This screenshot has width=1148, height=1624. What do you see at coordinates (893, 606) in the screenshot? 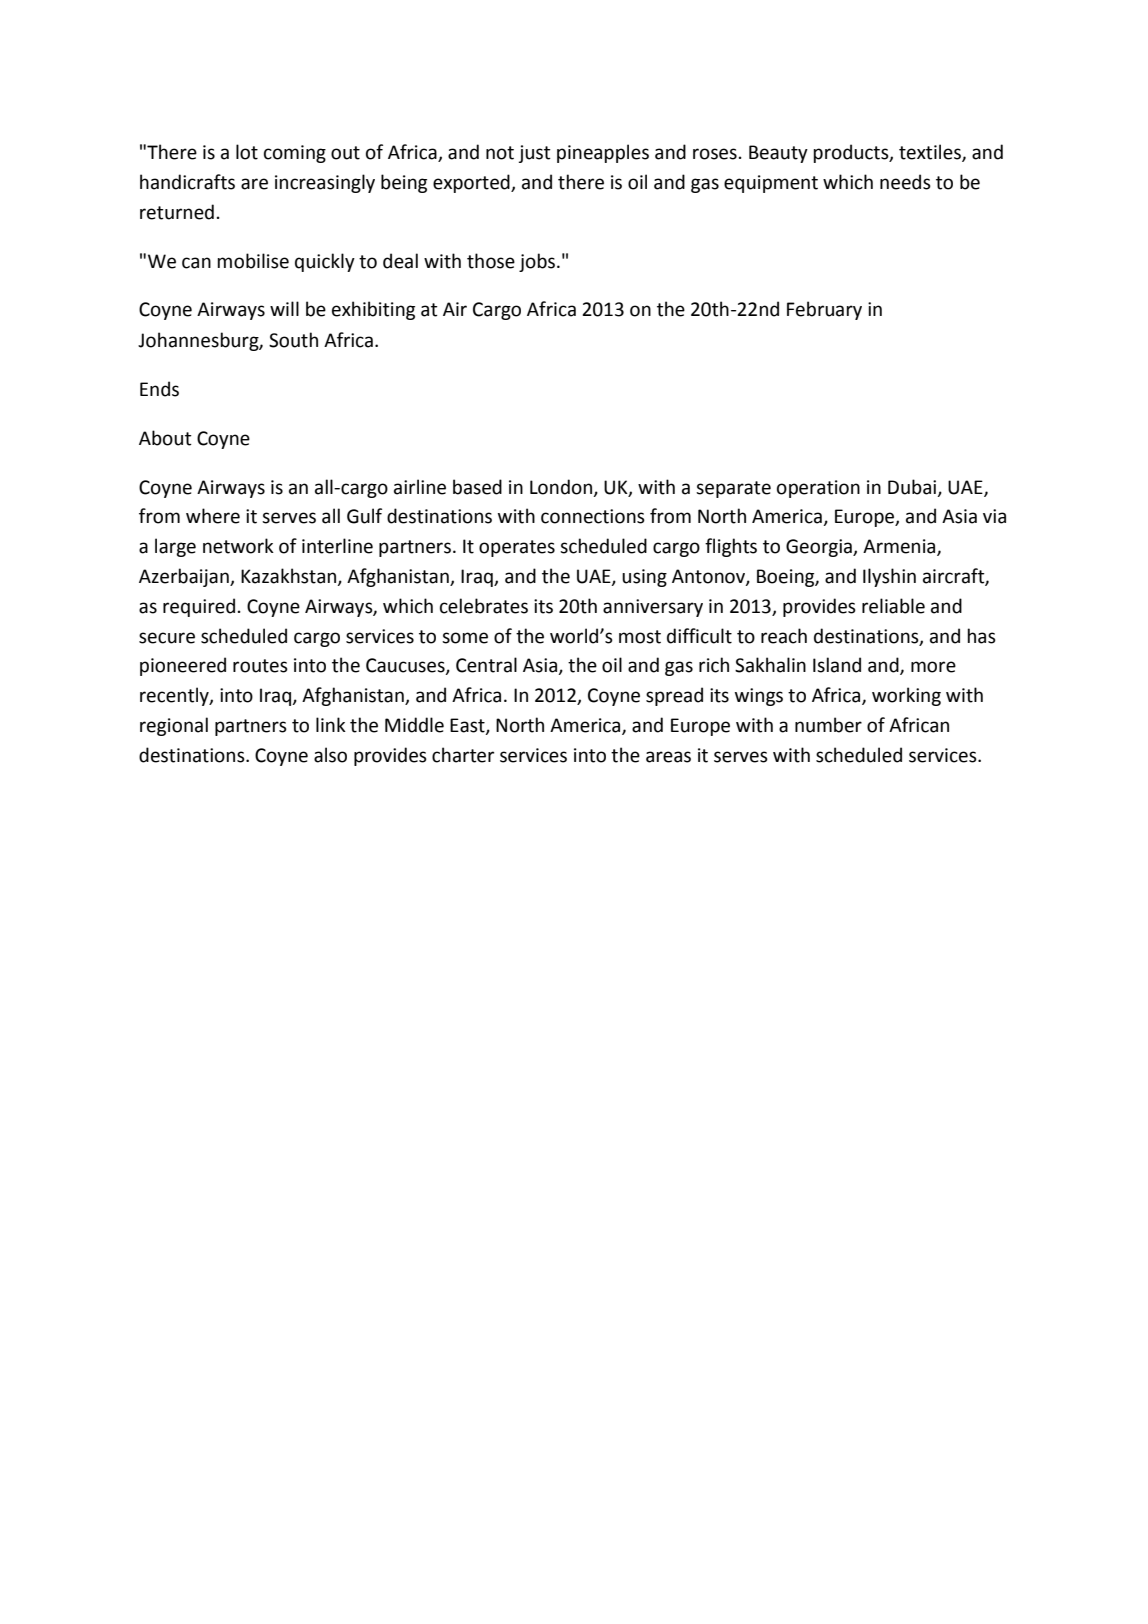
I see `reliable` at bounding box center [893, 606].
